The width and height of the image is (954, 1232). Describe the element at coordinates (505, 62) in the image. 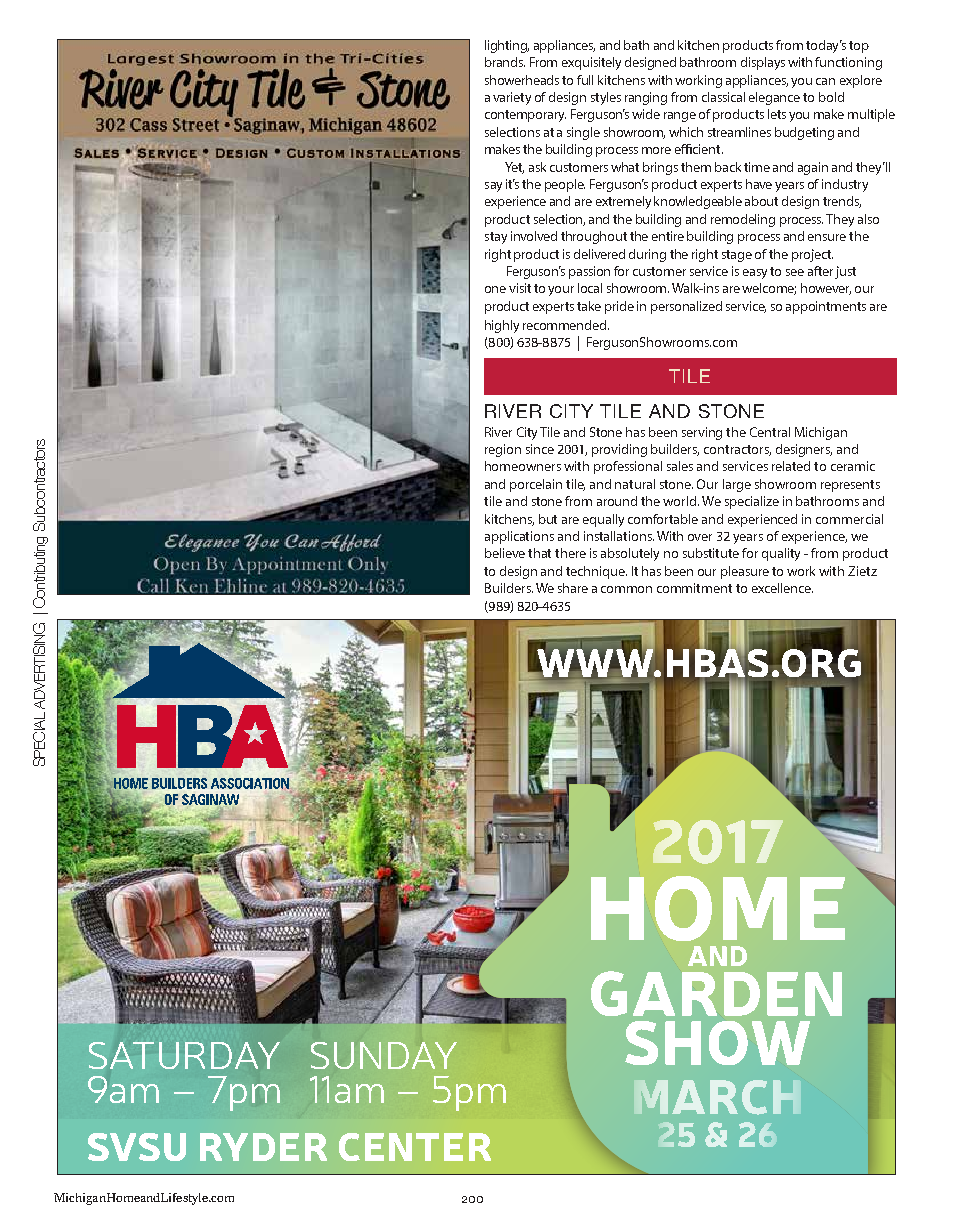

I see `brands` at that location.
